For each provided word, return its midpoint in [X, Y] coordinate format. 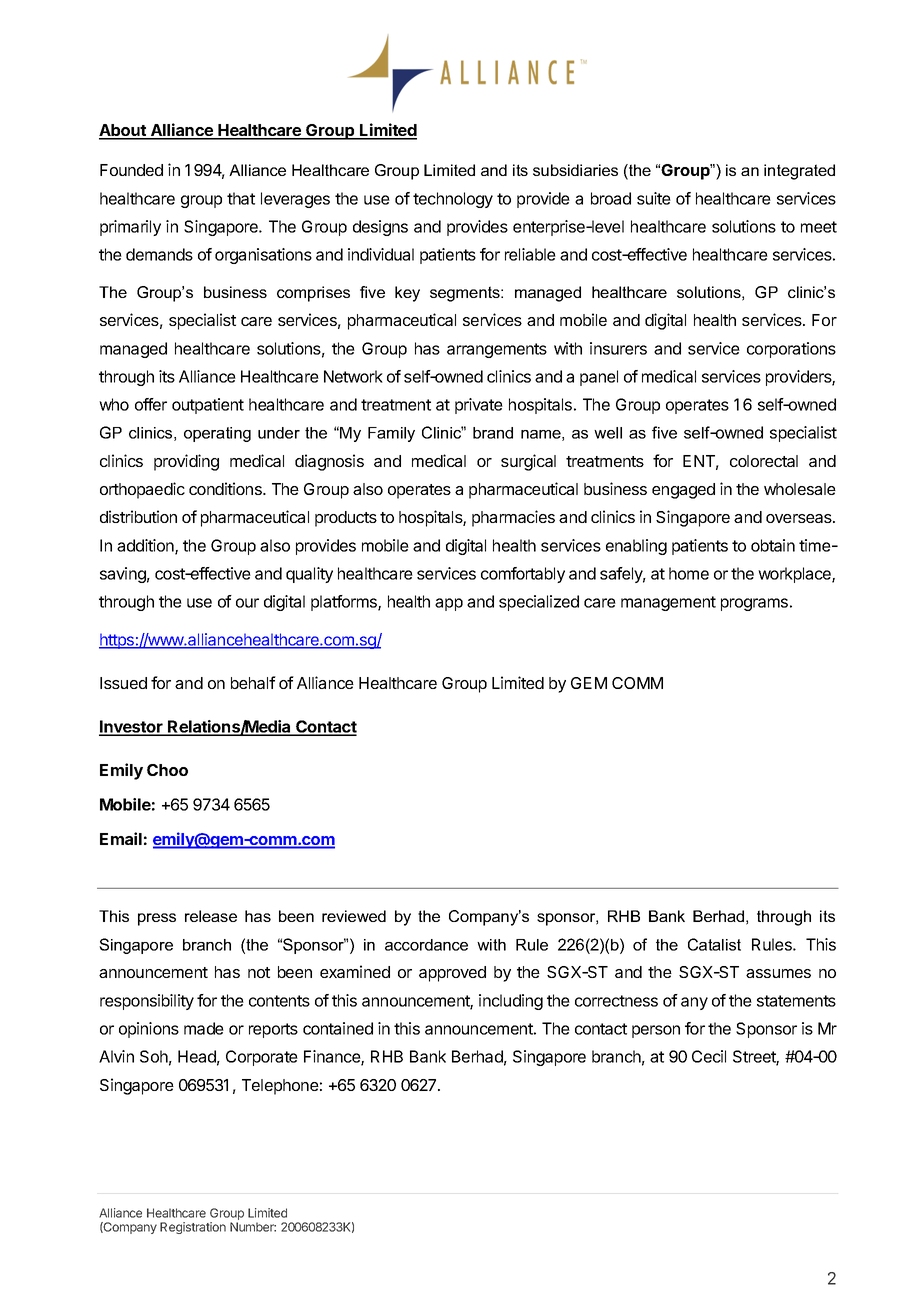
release [211, 916]
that [241, 198]
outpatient [208, 406]
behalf [253, 682]
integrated [799, 172]
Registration [193, 1228]
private [479, 406]
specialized [539, 603]
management [668, 603]
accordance [426, 945]
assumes [778, 973]
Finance [333, 1058]
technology [453, 200]
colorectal [764, 461]
